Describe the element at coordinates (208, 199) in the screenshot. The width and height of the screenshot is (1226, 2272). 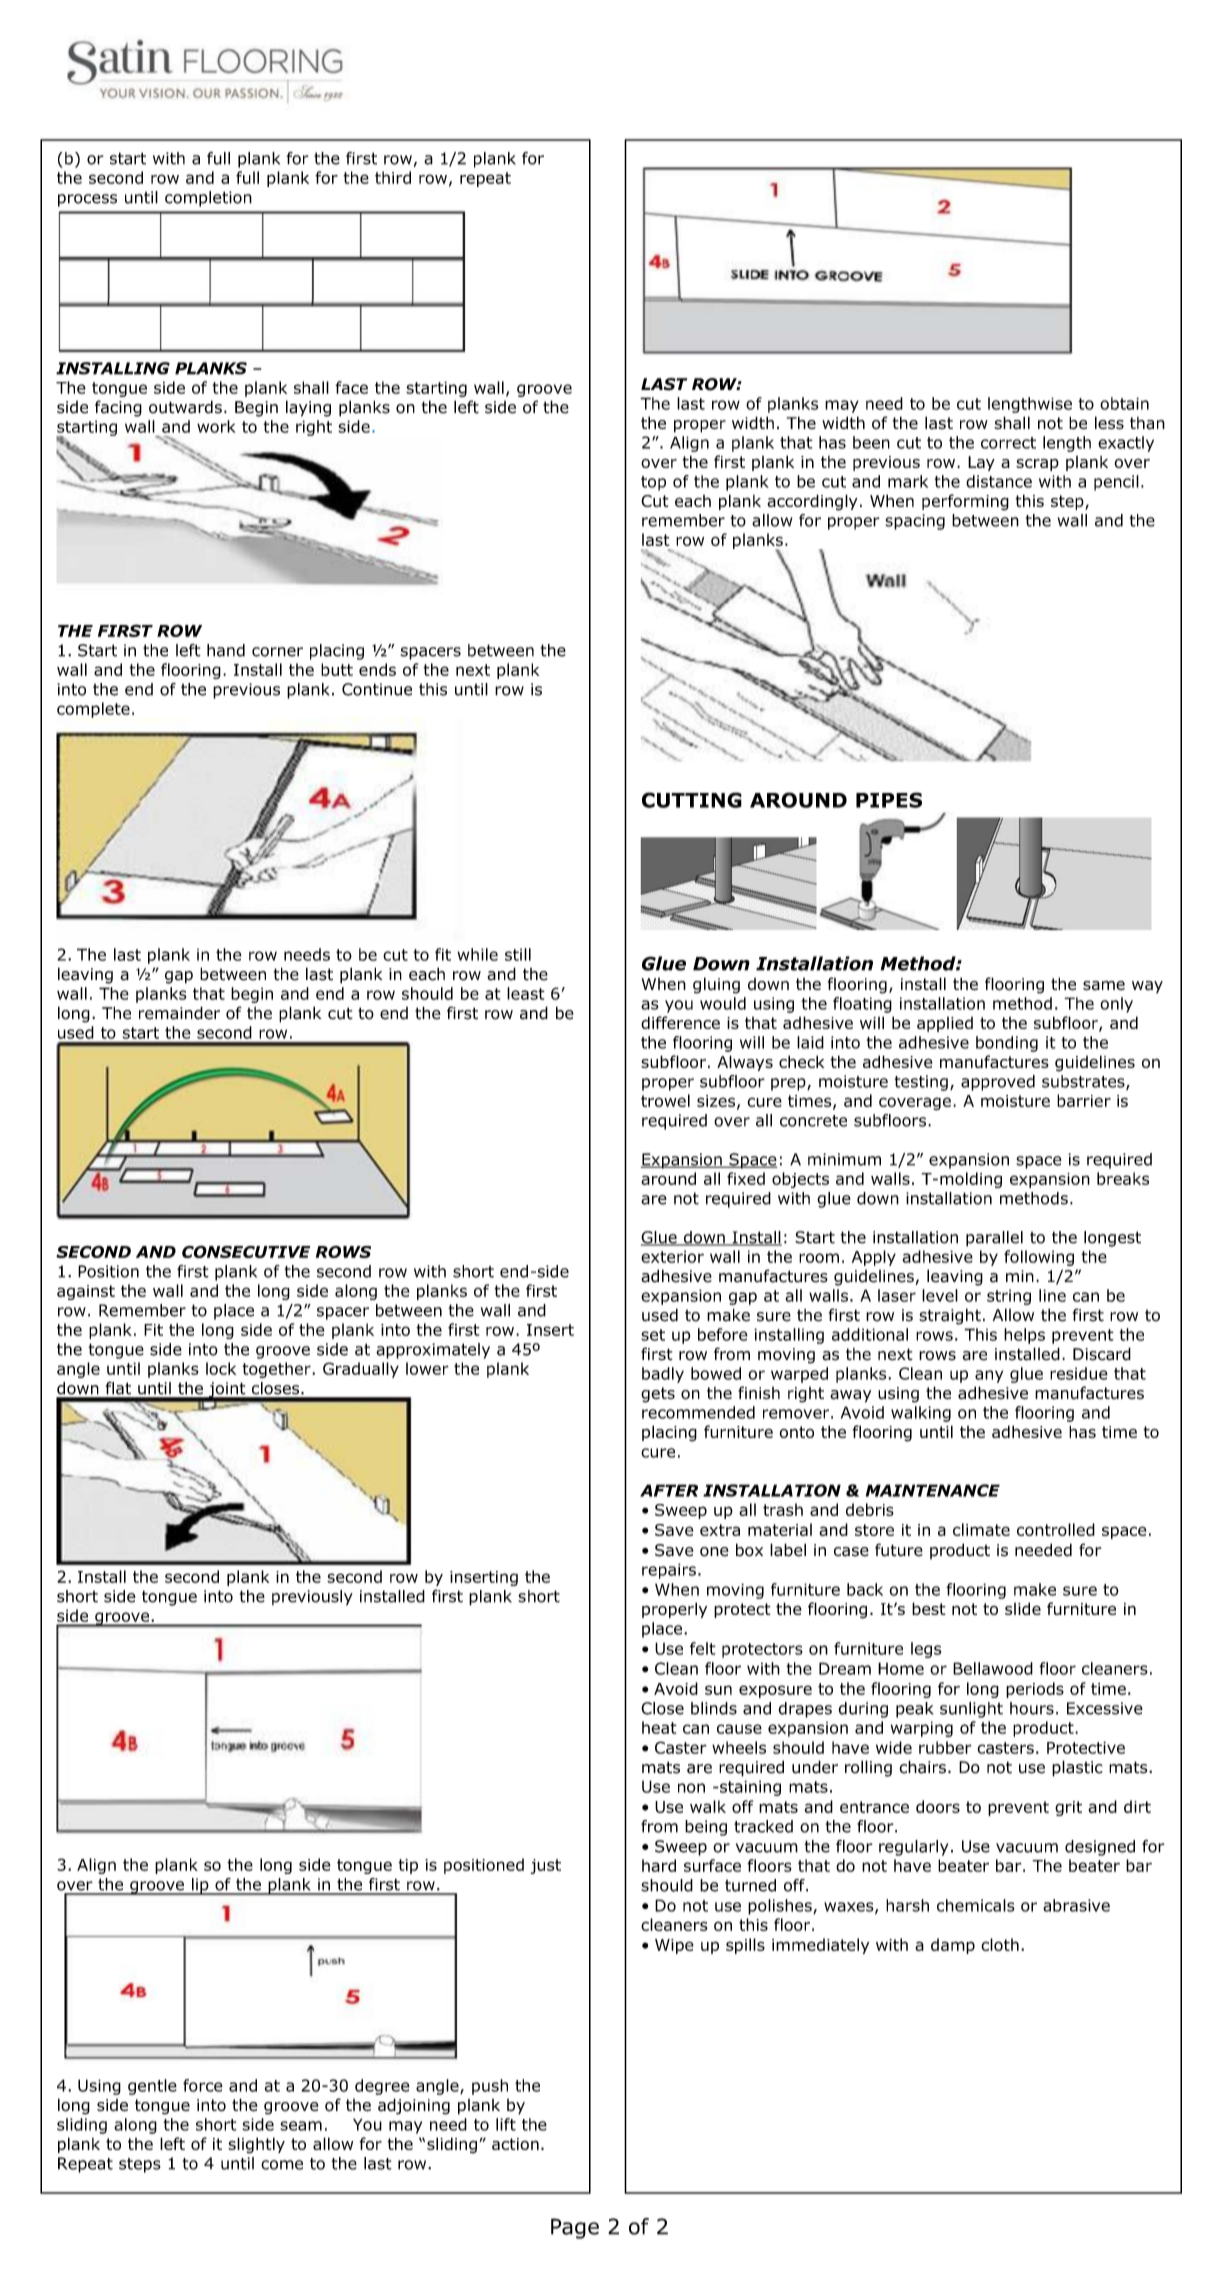
I see `completion` at that location.
